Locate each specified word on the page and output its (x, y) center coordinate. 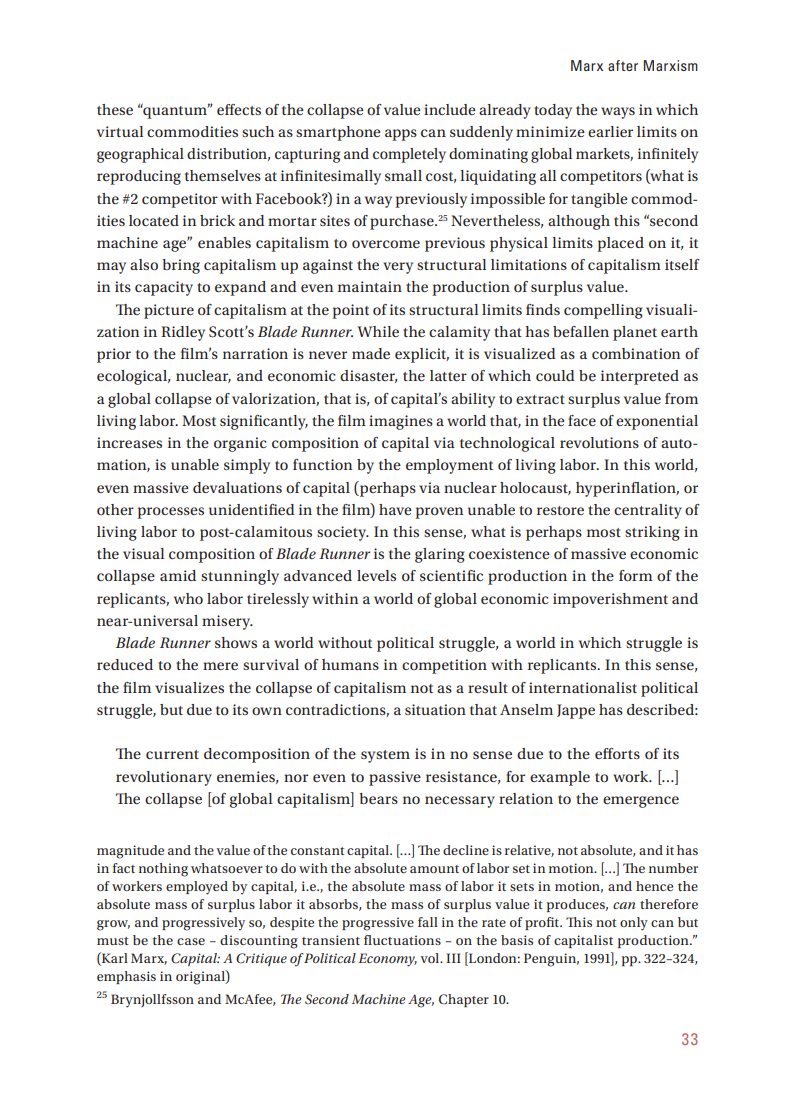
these (115, 109)
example (560, 778)
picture (169, 311)
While (378, 331)
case (191, 941)
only (634, 924)
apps (401, 135)
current (172, 754)
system (385, 756)
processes (170, 513)
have (395, 509)
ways (618, 113)
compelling (603, 311)
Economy (387, 960)
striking (652, 533)
